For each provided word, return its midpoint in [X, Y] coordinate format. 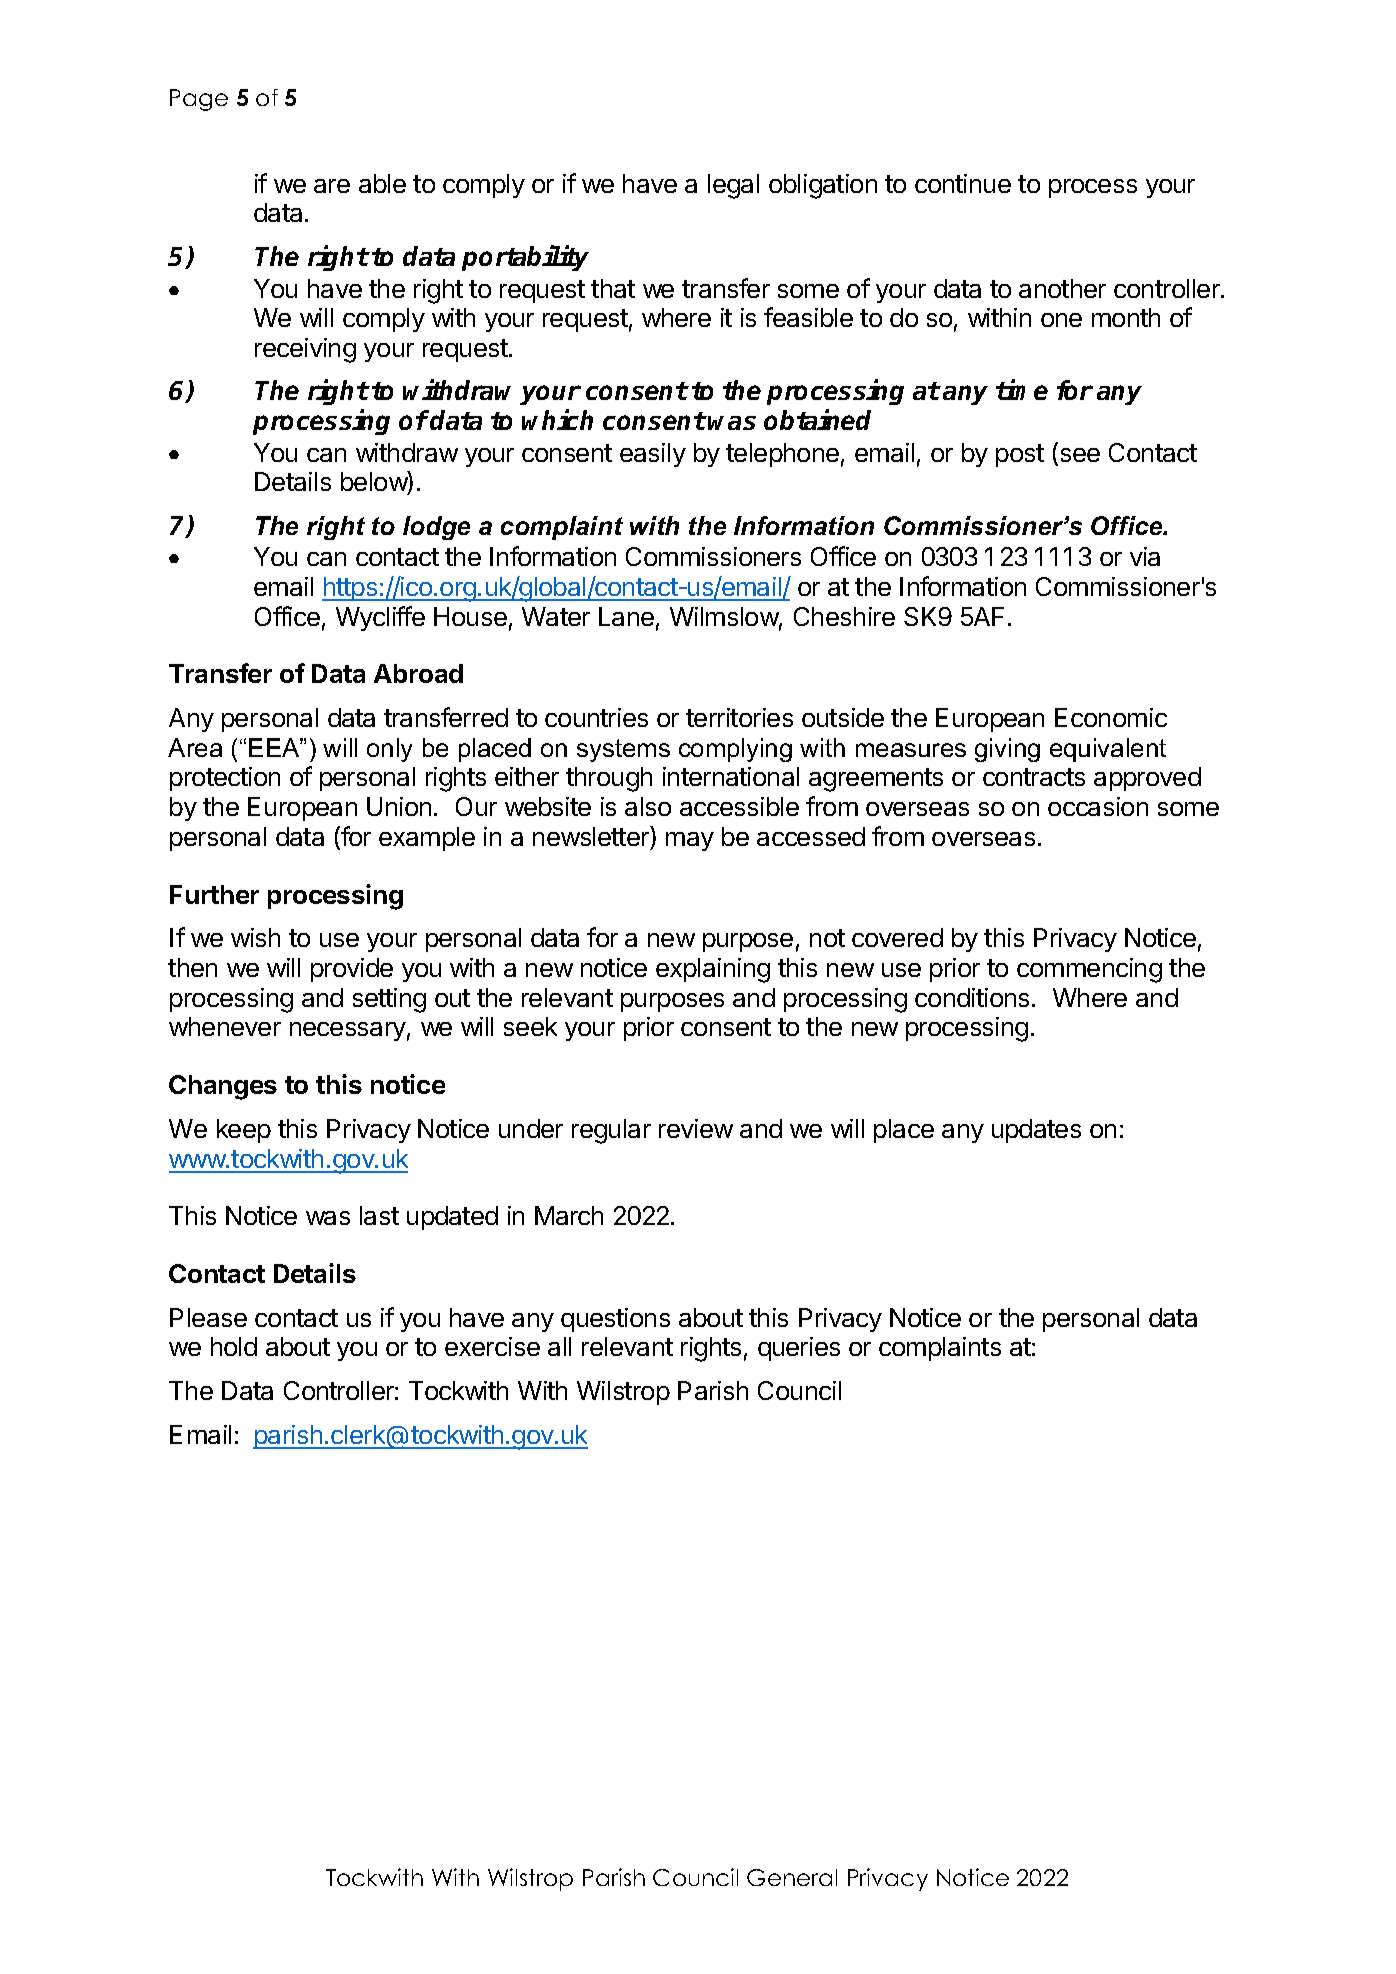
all [559, 1346]
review [696, 1128]
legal [733, 186]
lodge [436, 528]
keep [244, 1131]
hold [234, 1346]
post [1020, 455]
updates [1036, 1131]
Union [399, 806]
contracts [1034, 777]
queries [799, 1349]
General [792, 1877]
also [648, 806]
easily [653, 455]
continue [963, 183]
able [382, 183]
